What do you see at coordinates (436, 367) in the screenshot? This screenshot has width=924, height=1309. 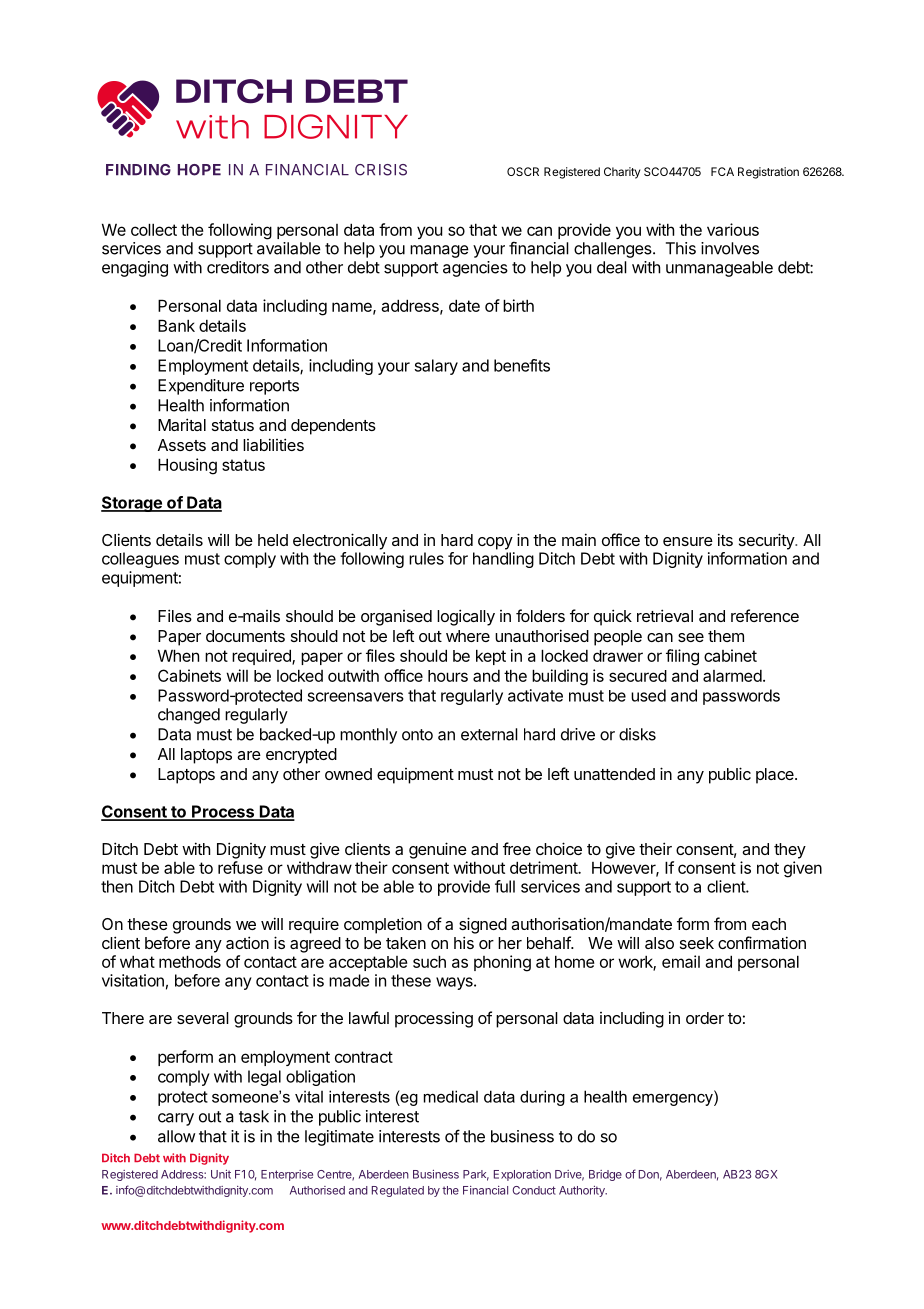 I see `salary` at bounding box center [436, 367].
